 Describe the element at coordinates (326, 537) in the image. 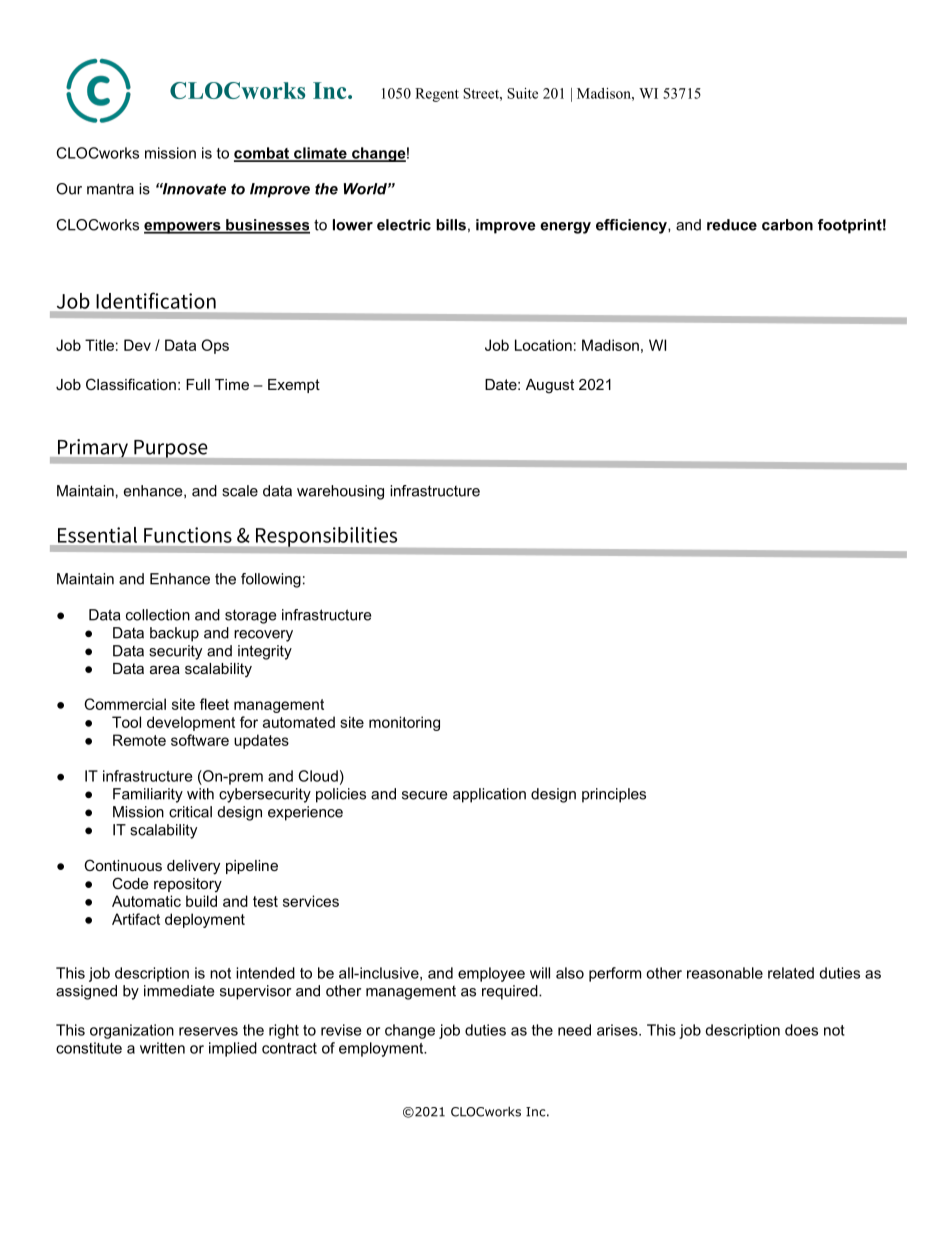

I see `Responsibilities` at that location.
